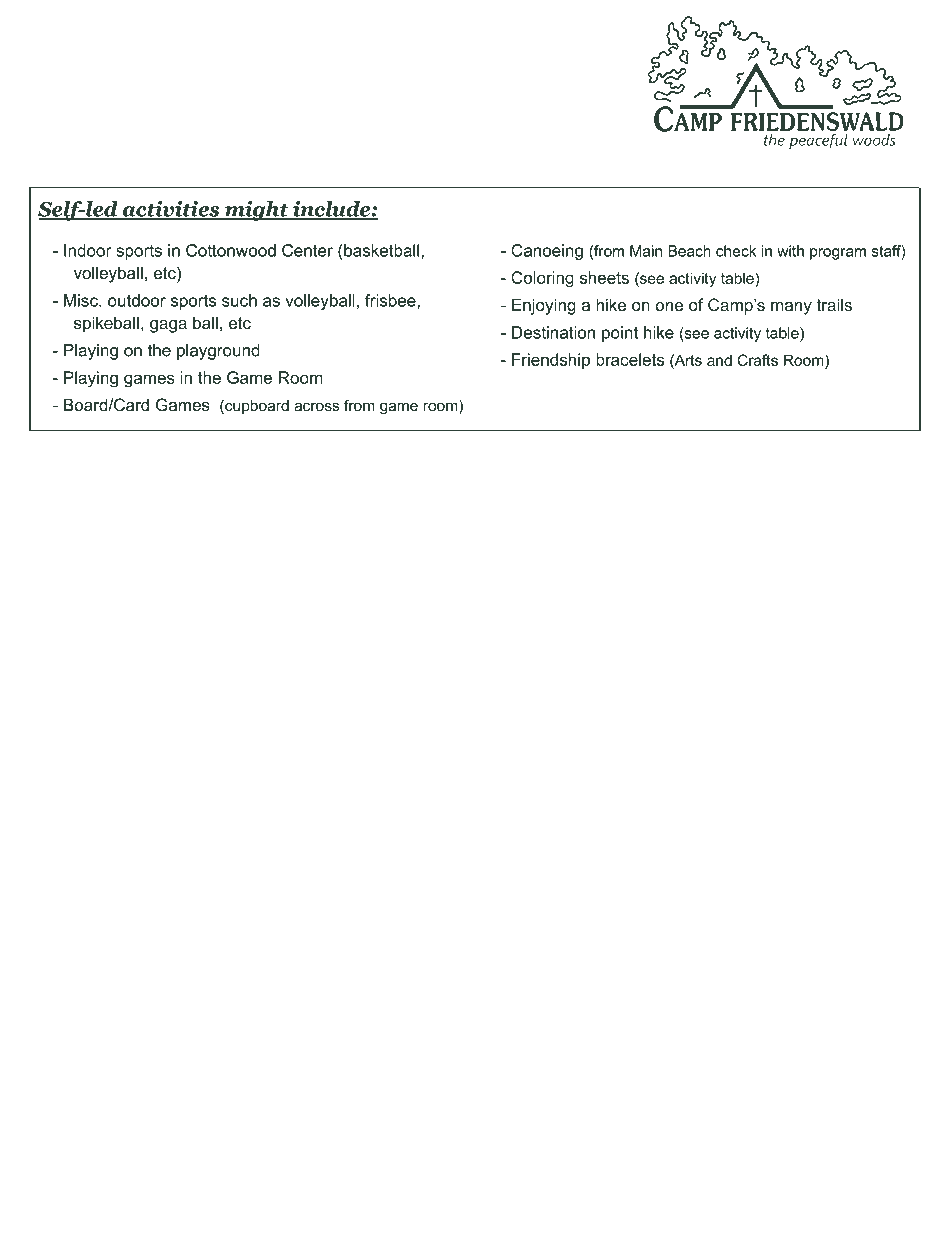  I want to click on many, so click(791, 308).
